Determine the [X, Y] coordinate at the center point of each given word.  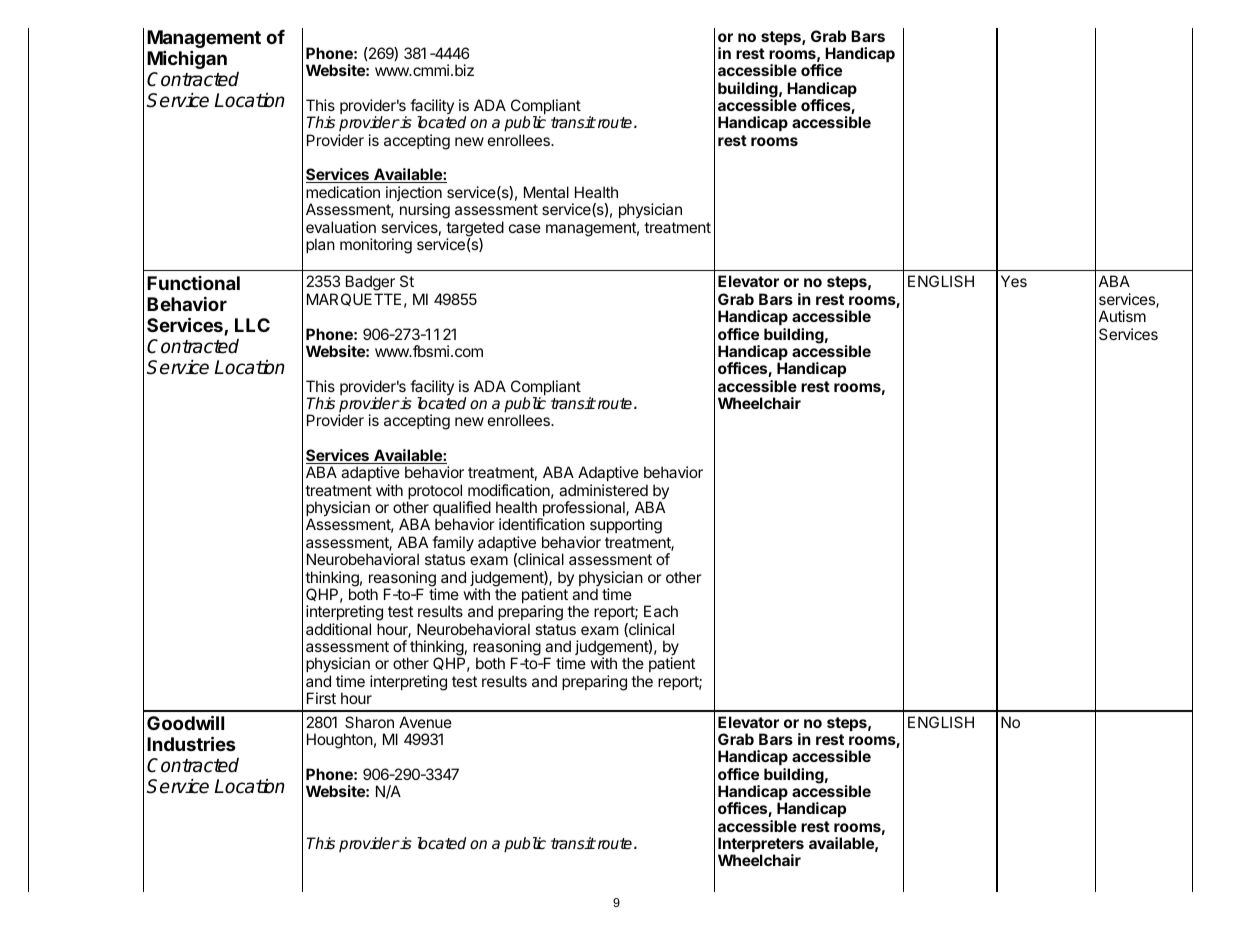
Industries [191, 743]
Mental [546, 192]
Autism [1122, 316]
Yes [1014, 281]
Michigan [187, 59]
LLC [252, 325]
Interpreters [761, 846]
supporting [626, 526]
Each [661, 611]
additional [338, 629]
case [525, 228]
